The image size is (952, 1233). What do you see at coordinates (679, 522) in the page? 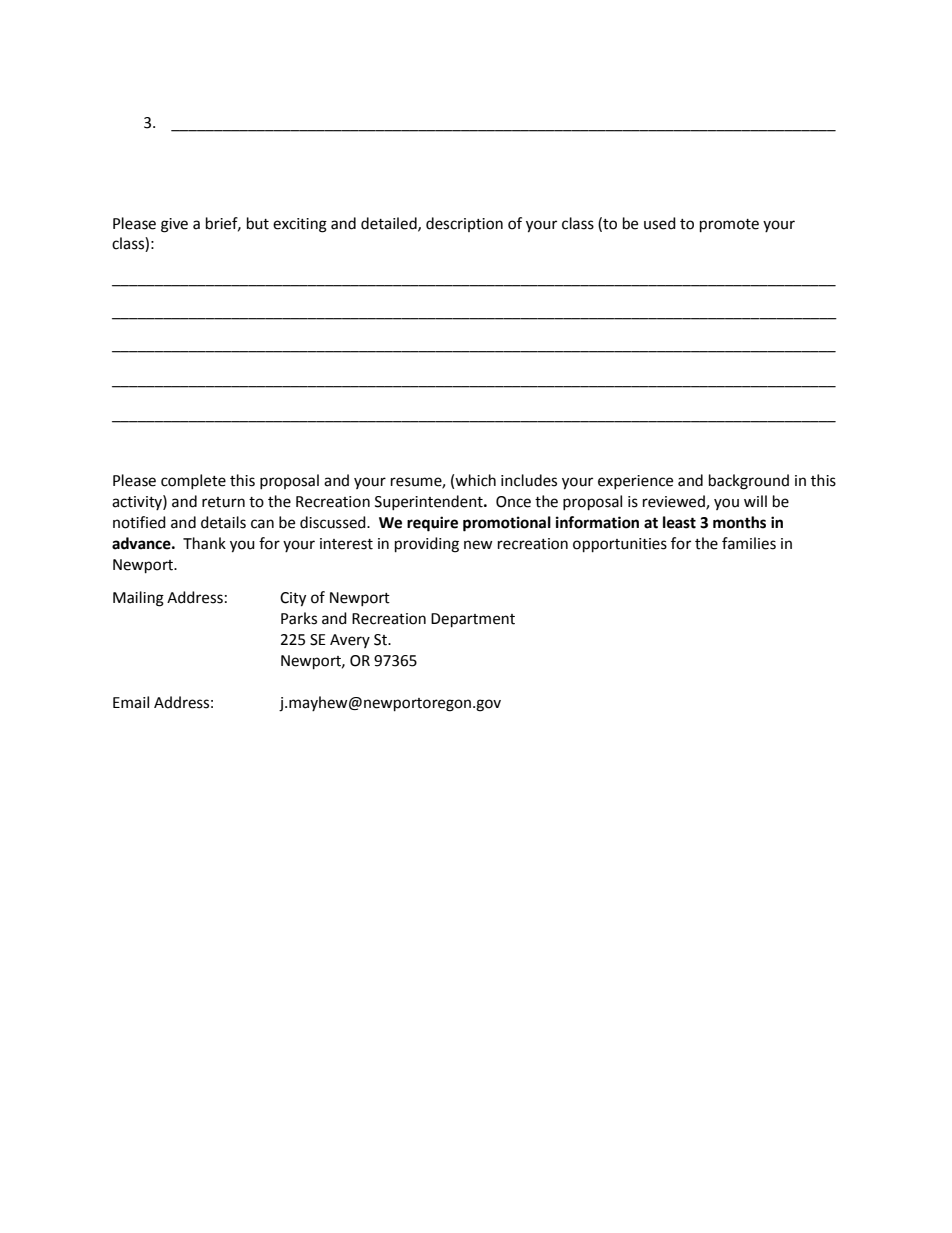
I see `least` at bounding box center [679, 522].
